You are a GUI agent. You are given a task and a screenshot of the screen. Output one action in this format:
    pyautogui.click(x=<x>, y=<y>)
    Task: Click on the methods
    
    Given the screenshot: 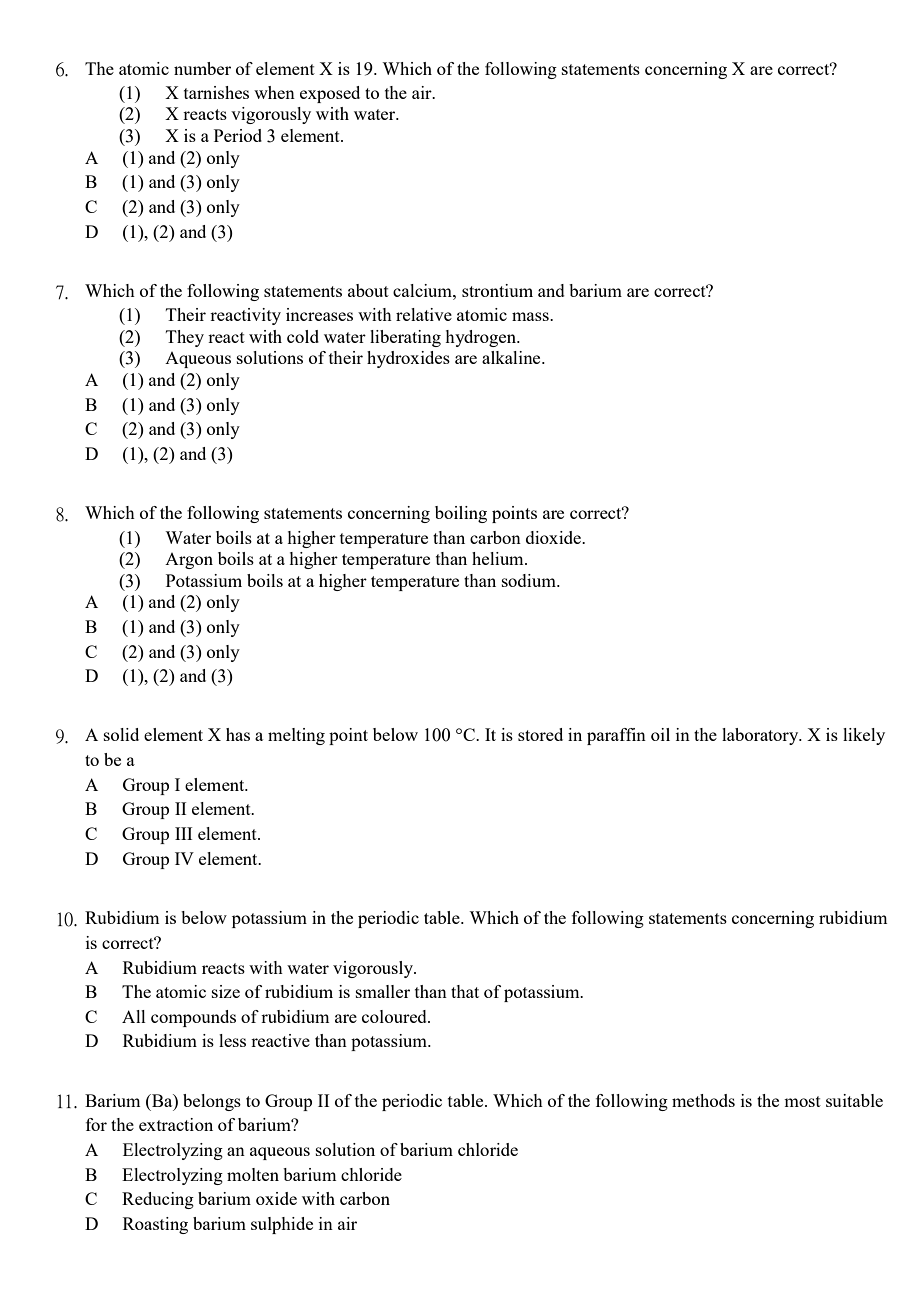 What is the action you would take?
    pyautogui.click(x=703, y=1100)
